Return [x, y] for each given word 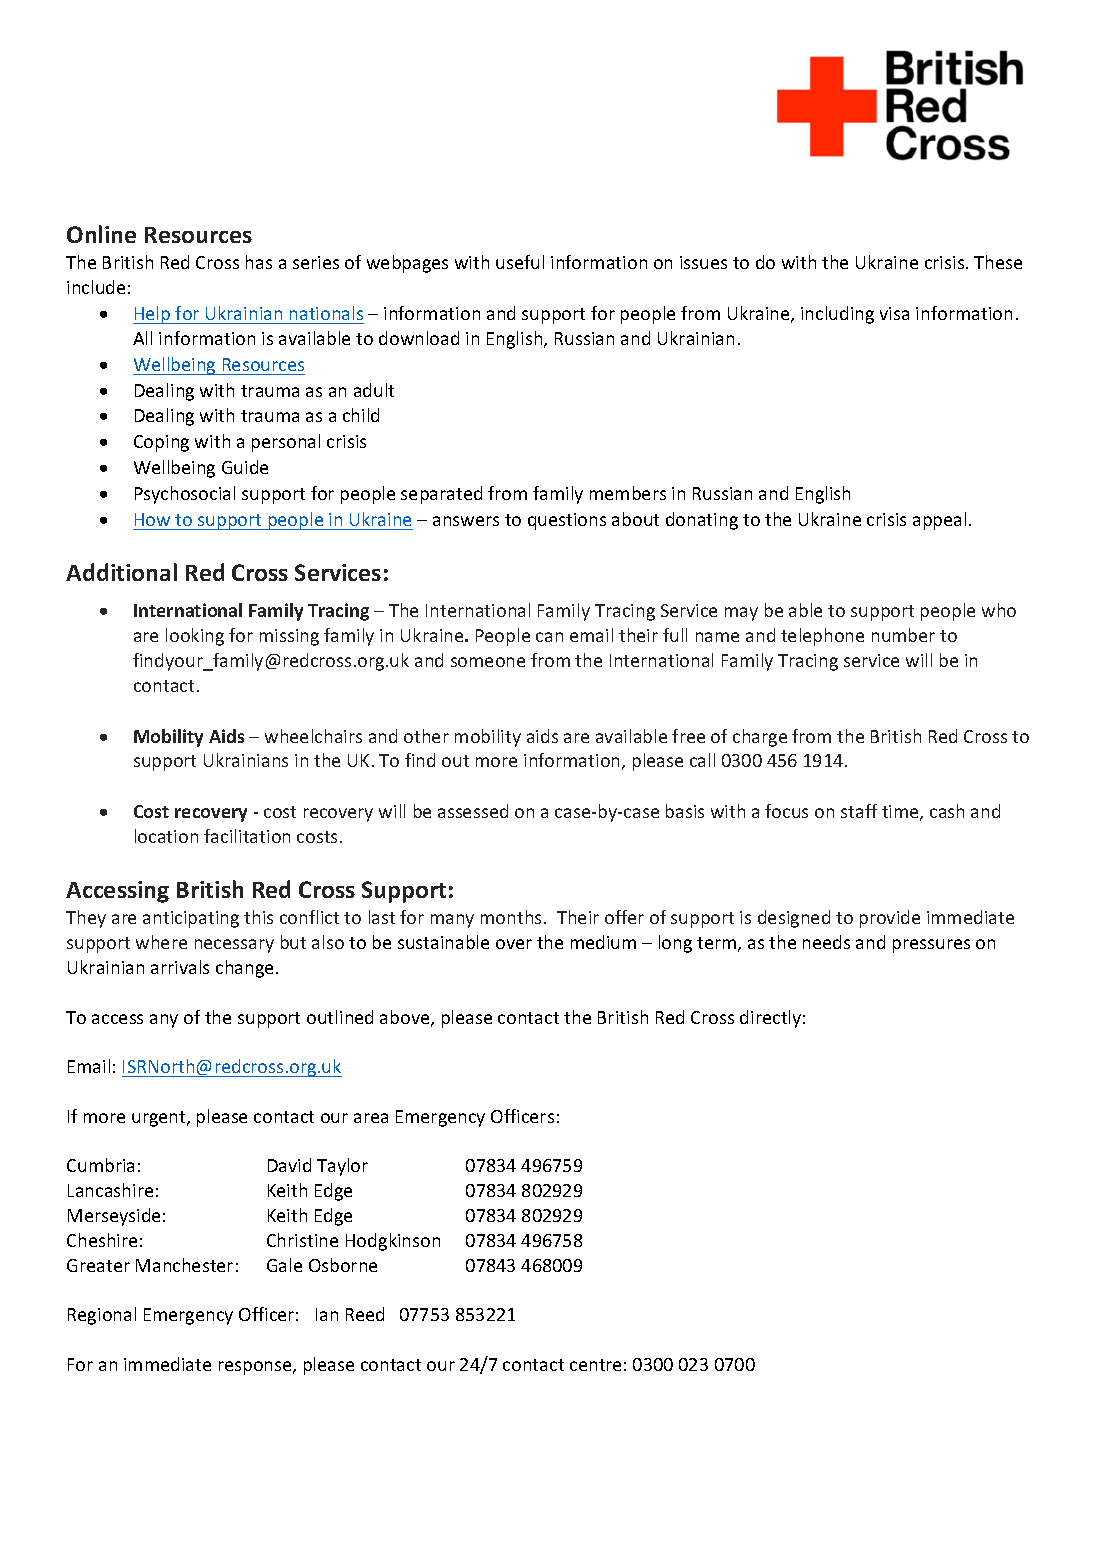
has [259, 262]
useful [520, 262]
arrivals [180, 967]
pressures [931, 946]
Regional [102, 1316]
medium [603, 942]
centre [595, 1365]
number [903, 635]
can [549, 637]
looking [195, 637]
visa [894, 313]
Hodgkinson [393, 1242]
